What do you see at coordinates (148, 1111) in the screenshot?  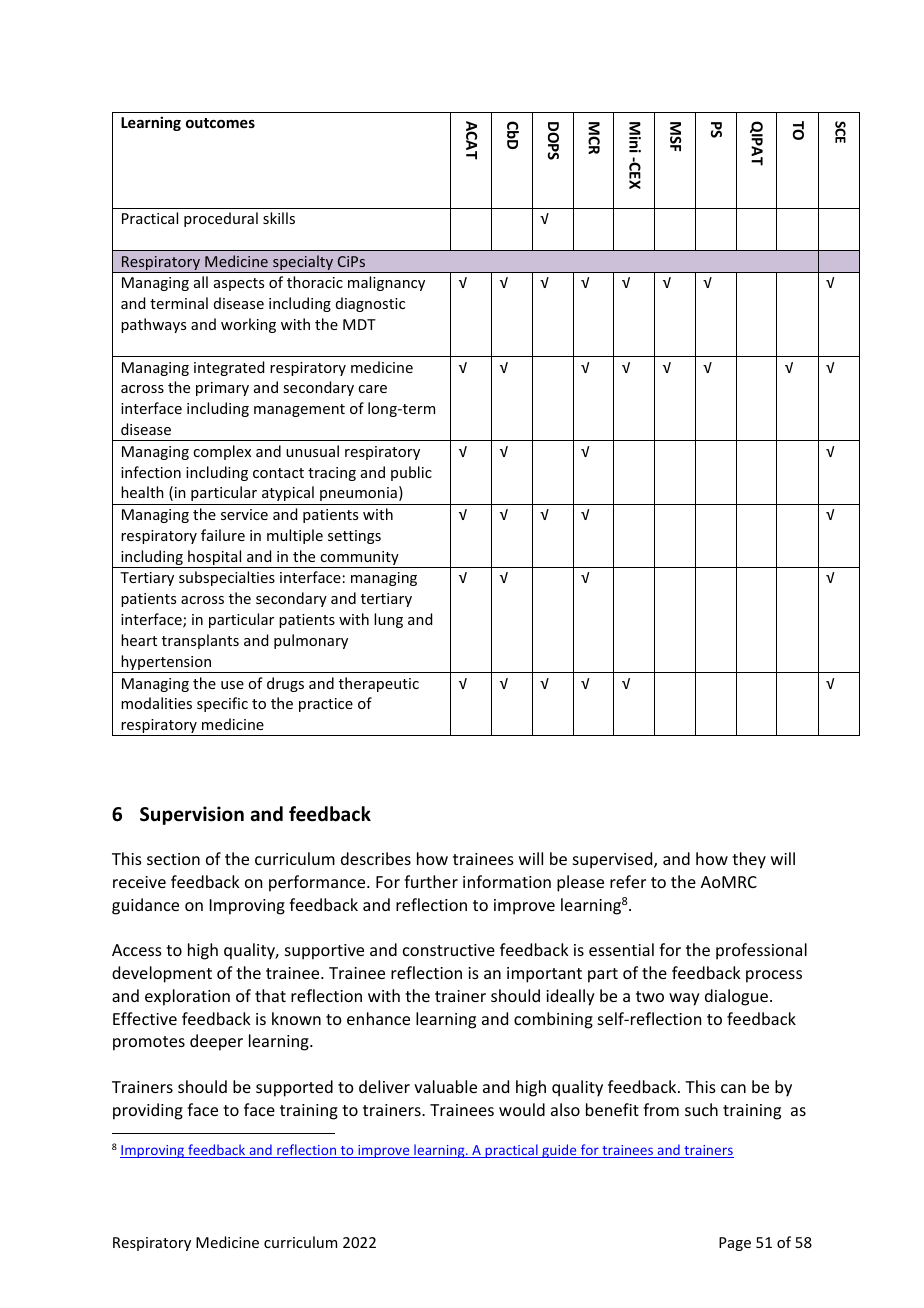 I see `providing` at bounding box center [148, 1111].
